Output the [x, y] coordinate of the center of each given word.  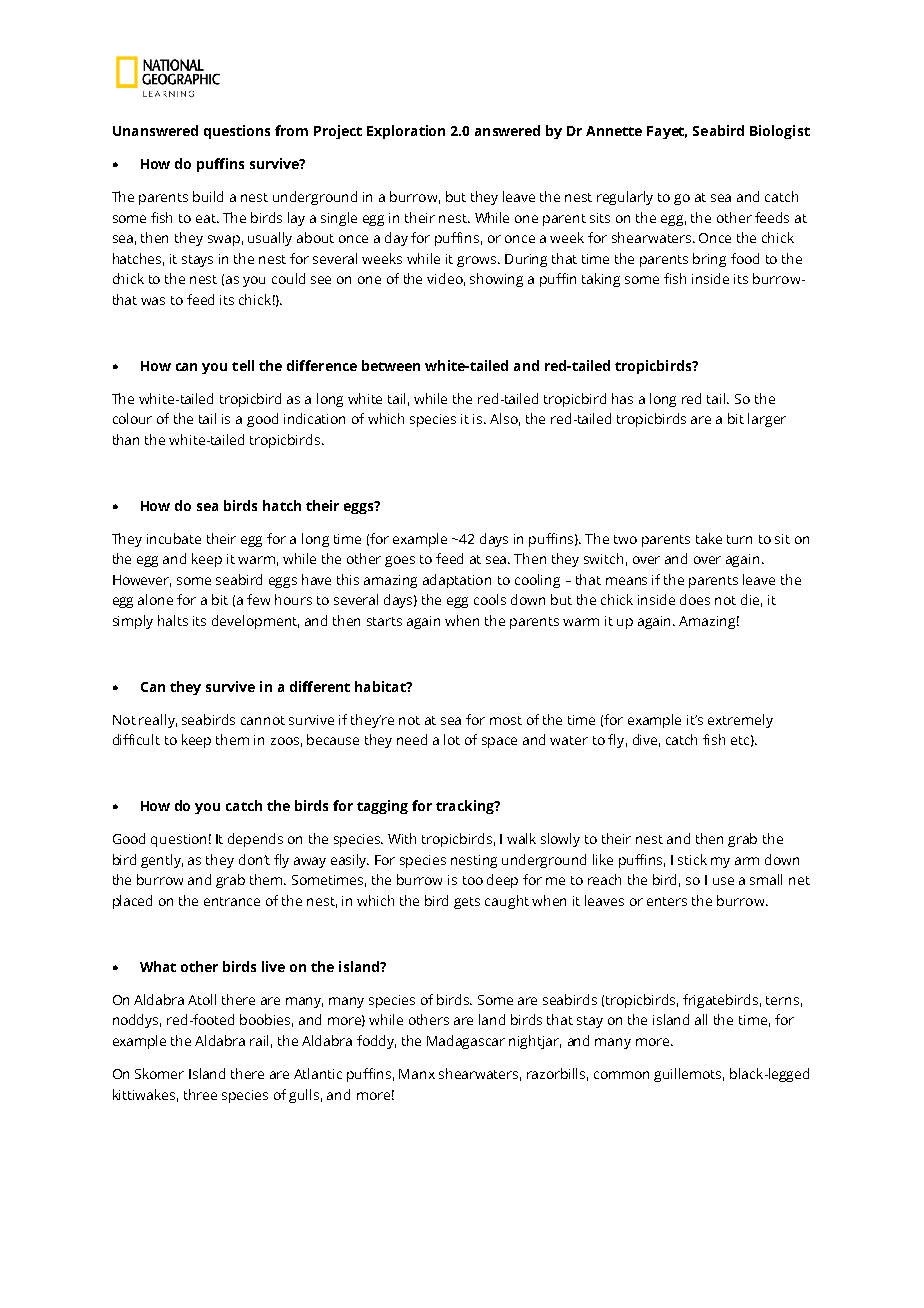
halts [173, 620]
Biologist [780, 132]
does [695, 599]
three [200, 1094]
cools [490, 599]
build [208, 196]
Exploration [406, 132]
